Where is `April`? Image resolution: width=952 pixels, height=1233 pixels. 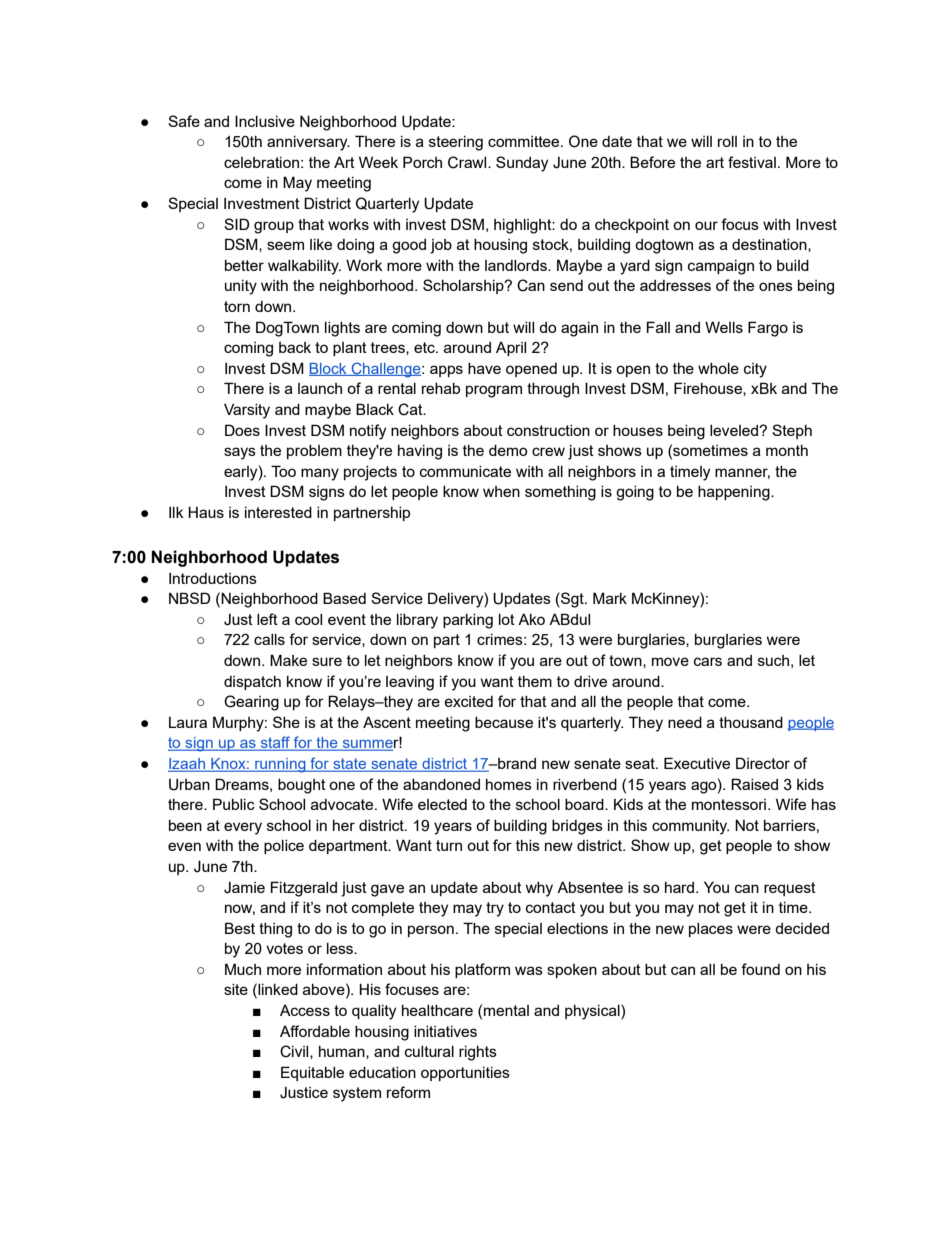
April is located at coordinates (511, 349).
